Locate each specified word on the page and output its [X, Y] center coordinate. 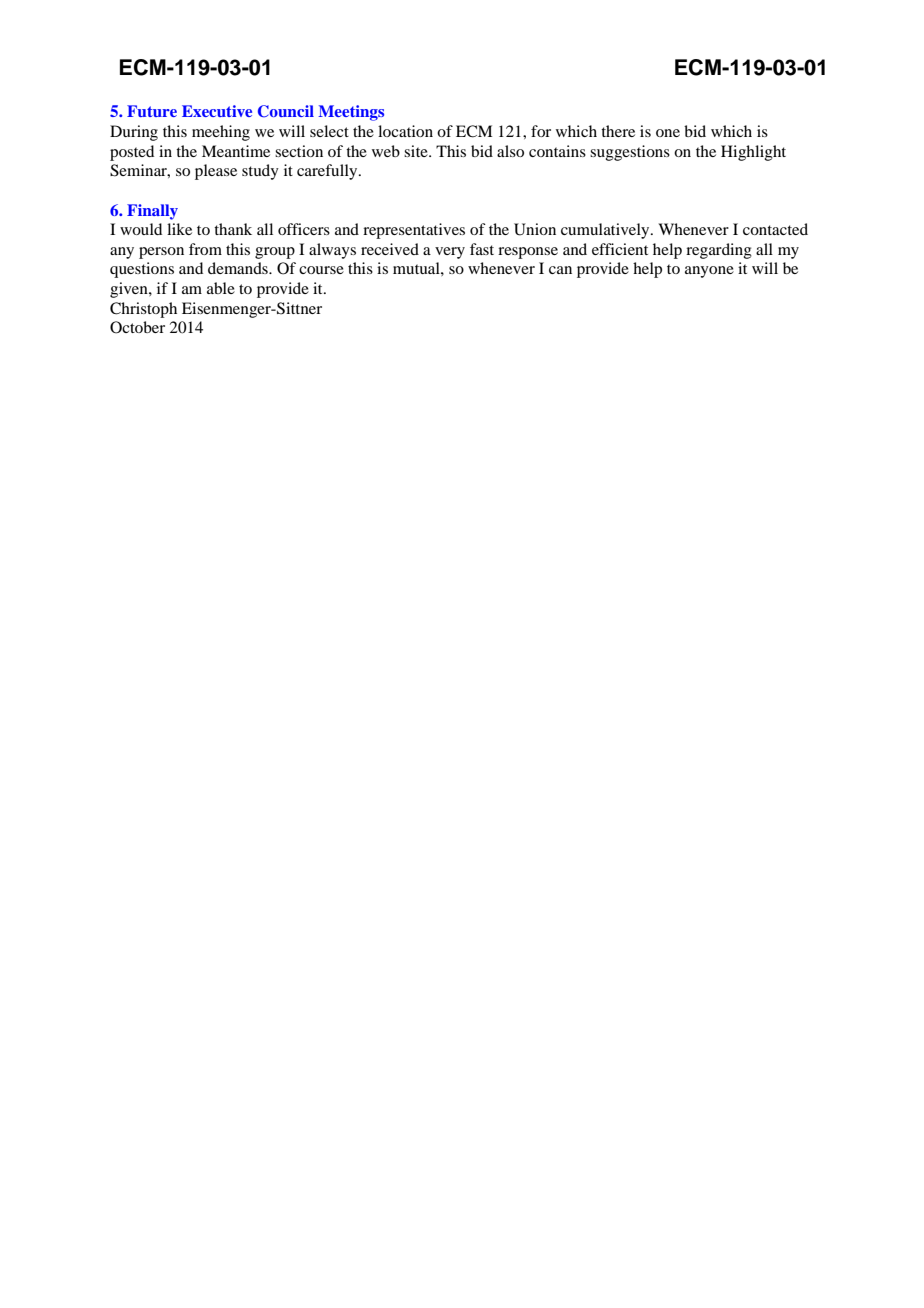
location [405, 131]
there [618, 131]
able [221, 288]
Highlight [753, 153]
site [417, 151]
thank [233, 229]
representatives [414, 231]
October [137, 327]
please [216, 172]
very [450, 253]
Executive [217, 111]
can [560, 270]
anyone [709, 272]
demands [239, 268]
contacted [775, 229]
